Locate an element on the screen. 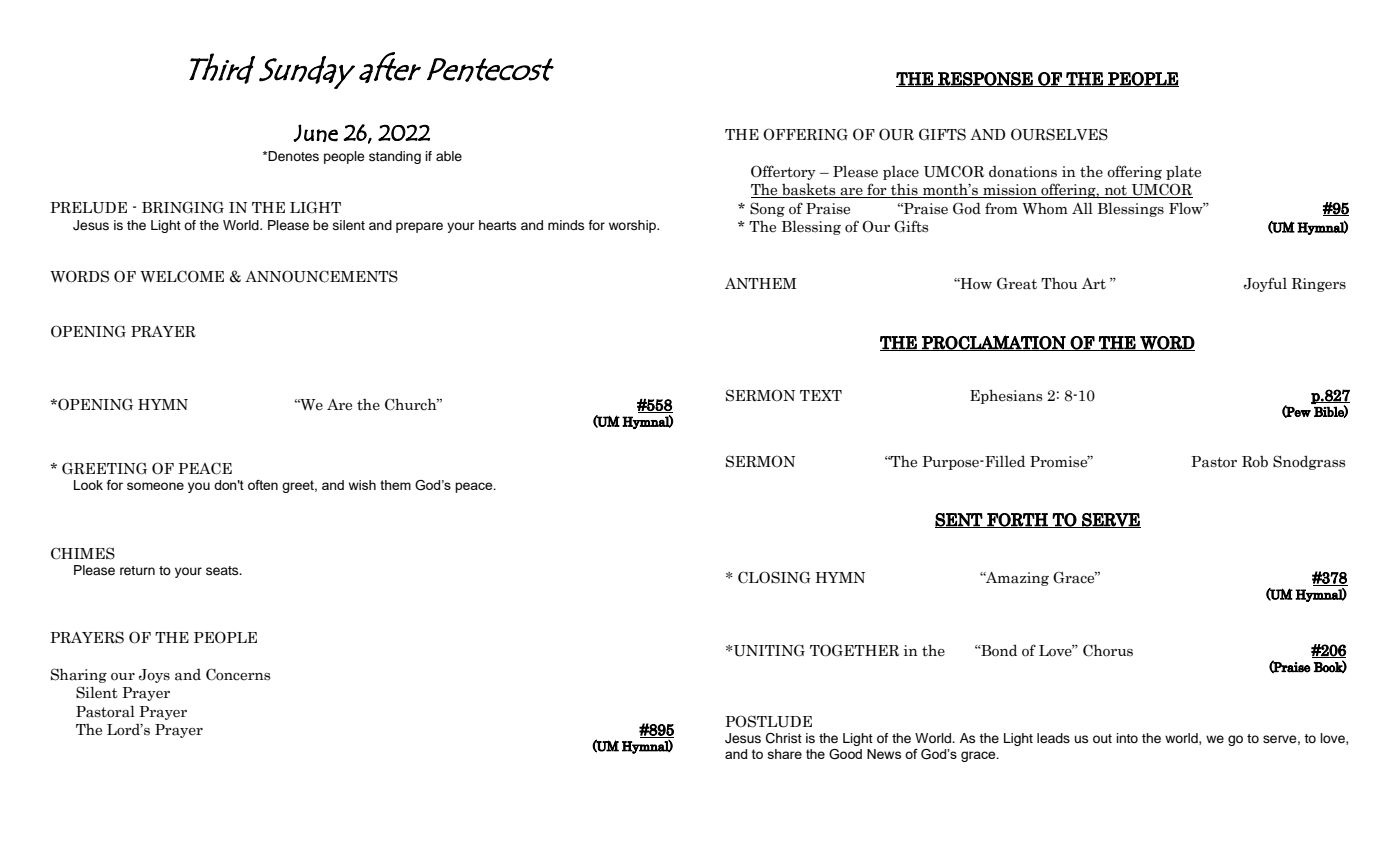  worship is located at coordinates (633, 226).
